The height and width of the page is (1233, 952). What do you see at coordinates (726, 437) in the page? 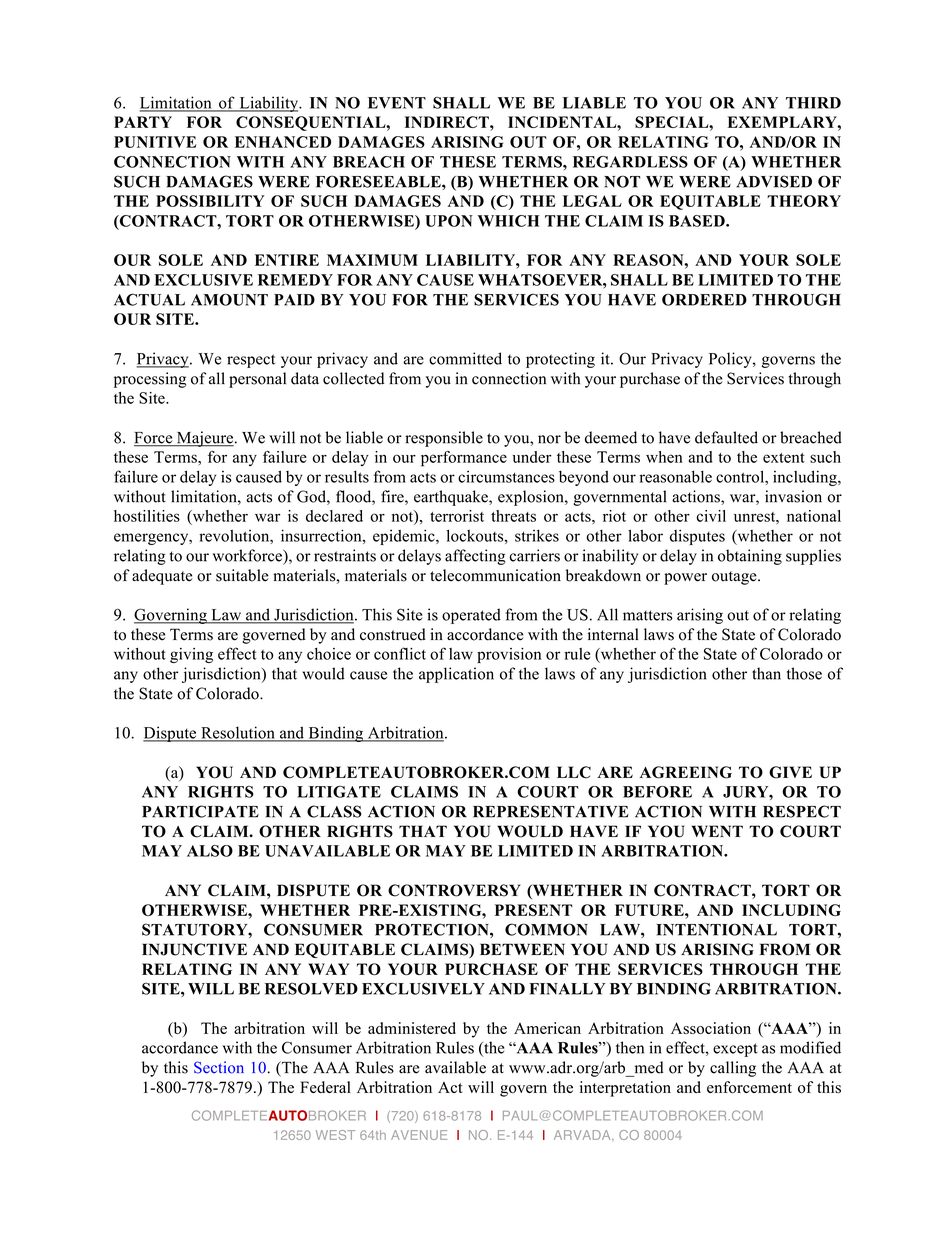
I see `defaulted` at bounding box center [726, 437].
